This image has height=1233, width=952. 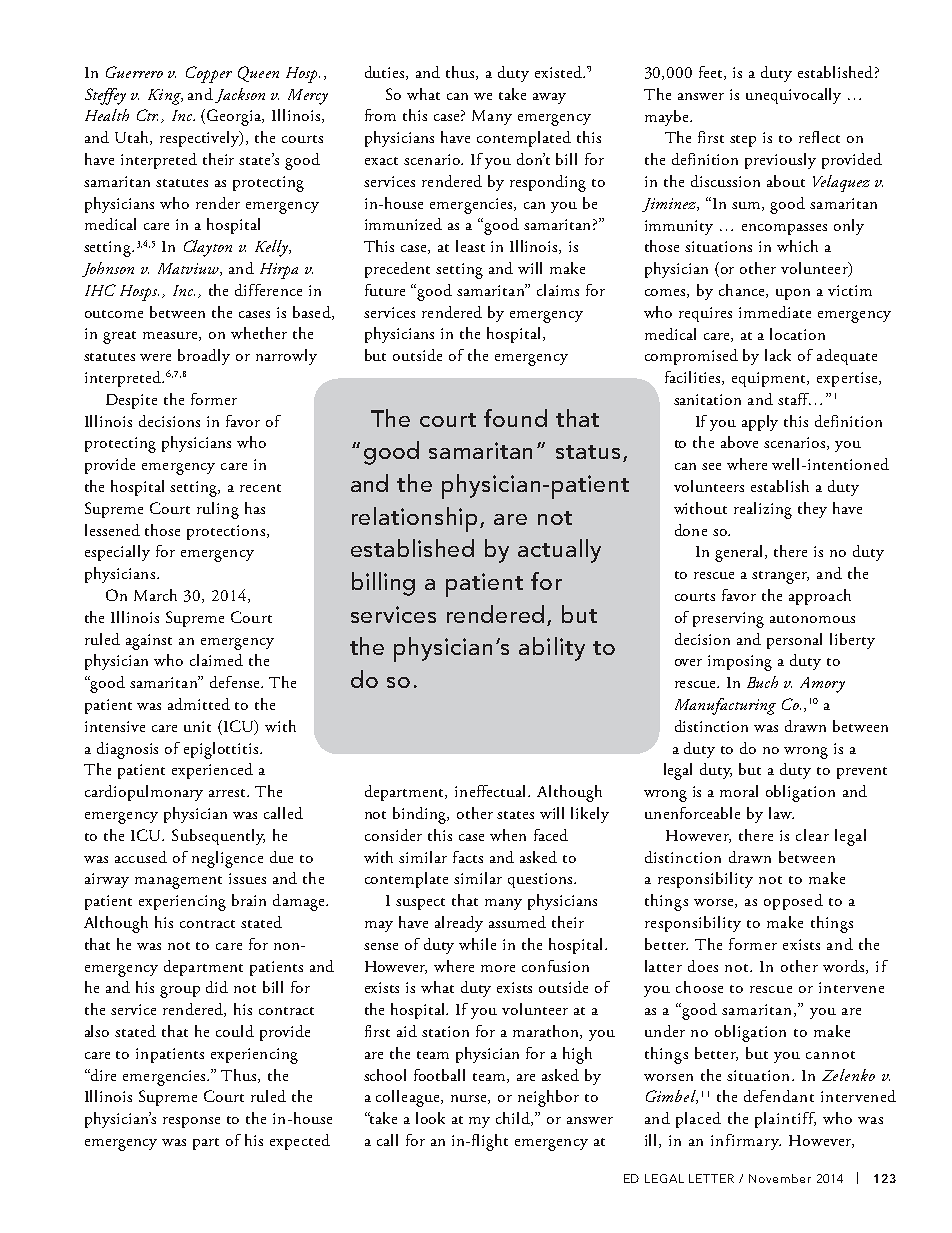 I want to click on look, so click(x=430, y=1118).
